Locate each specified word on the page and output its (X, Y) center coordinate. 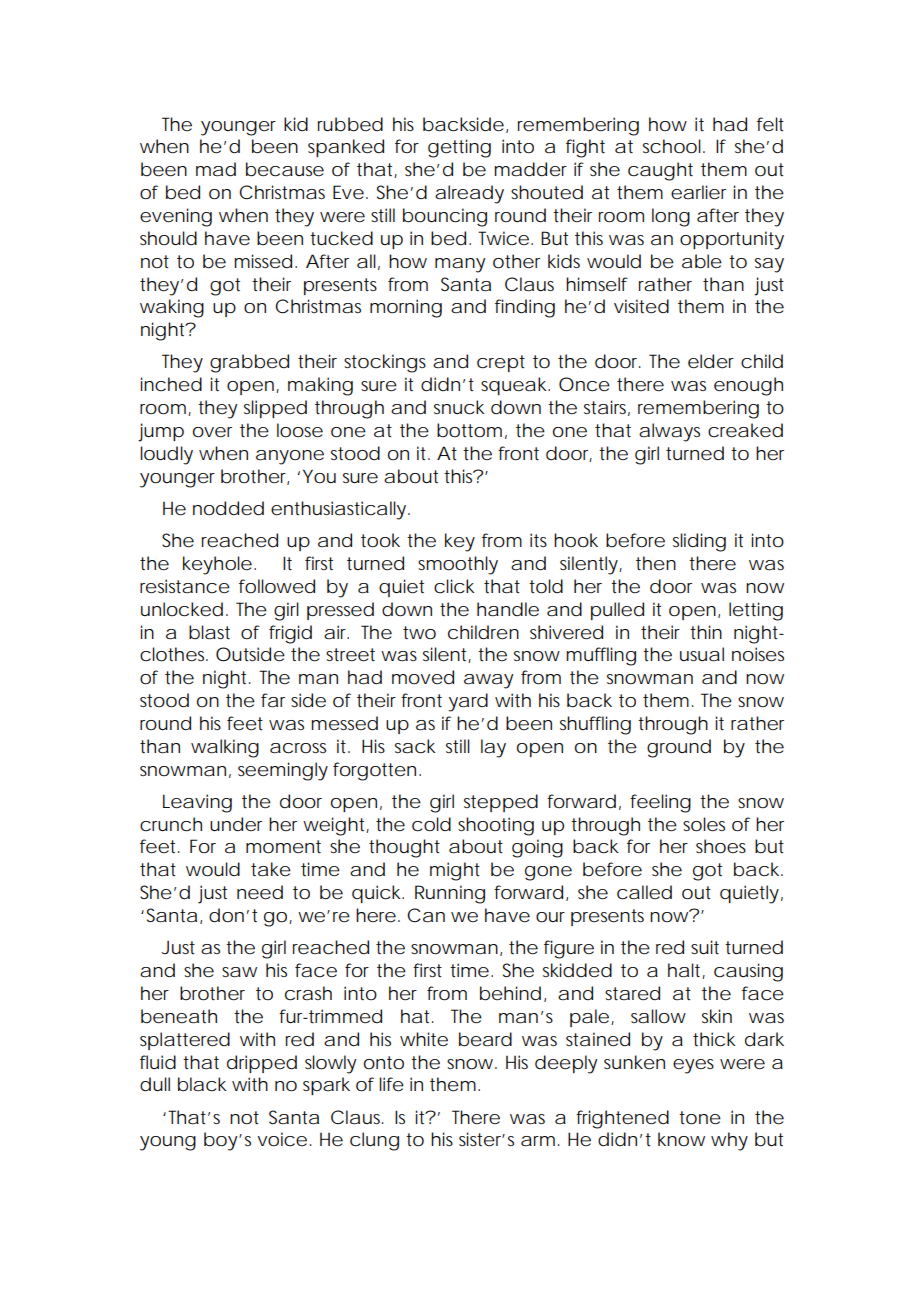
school (672, 146)
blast (209, 632)
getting (459, 148)
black (202, 1084)
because (285, 169)
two (419, 632)
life (391, 1084)
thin (706, 632)
